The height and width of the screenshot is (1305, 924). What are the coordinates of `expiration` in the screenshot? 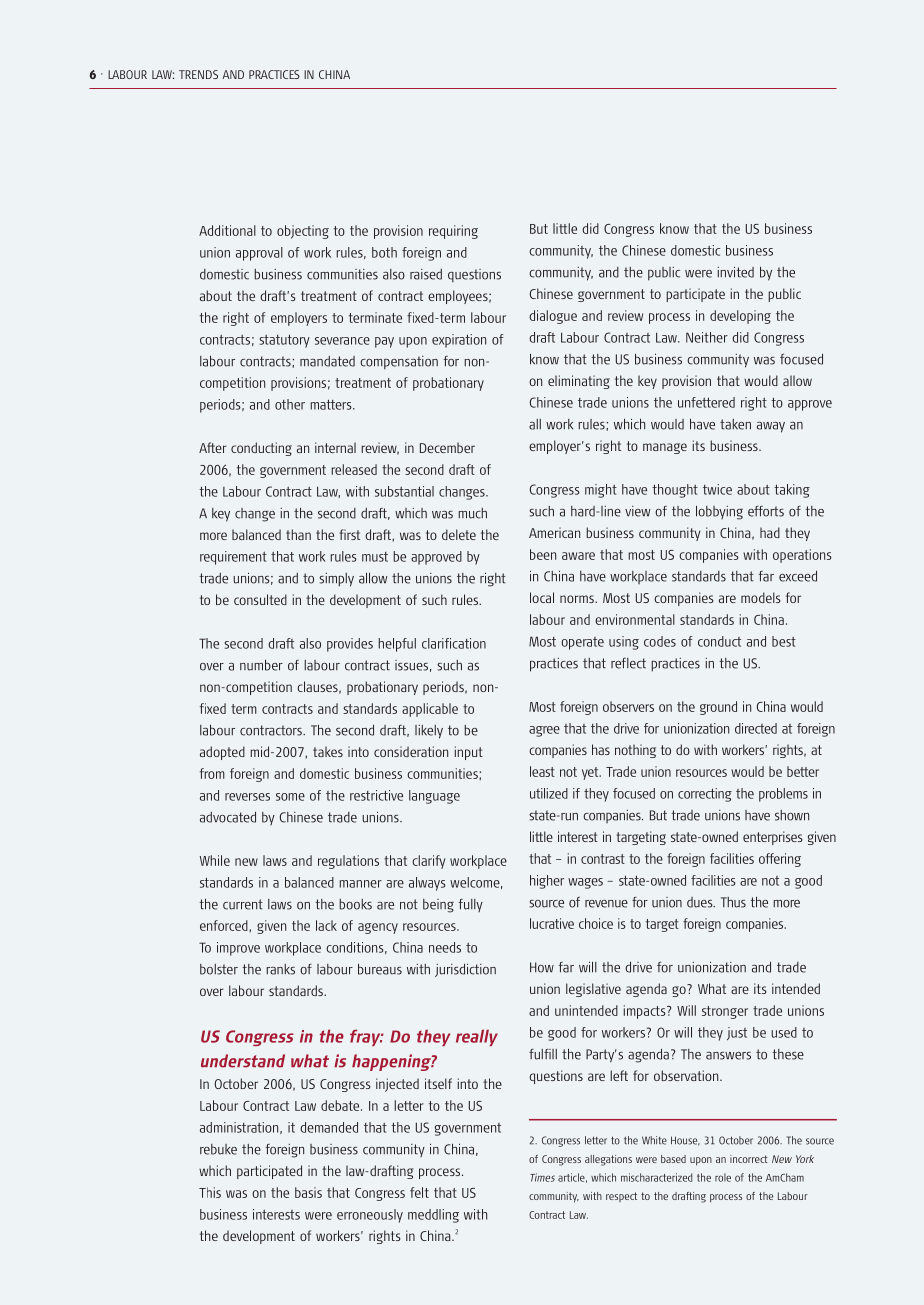 It's located at (459, 341).
